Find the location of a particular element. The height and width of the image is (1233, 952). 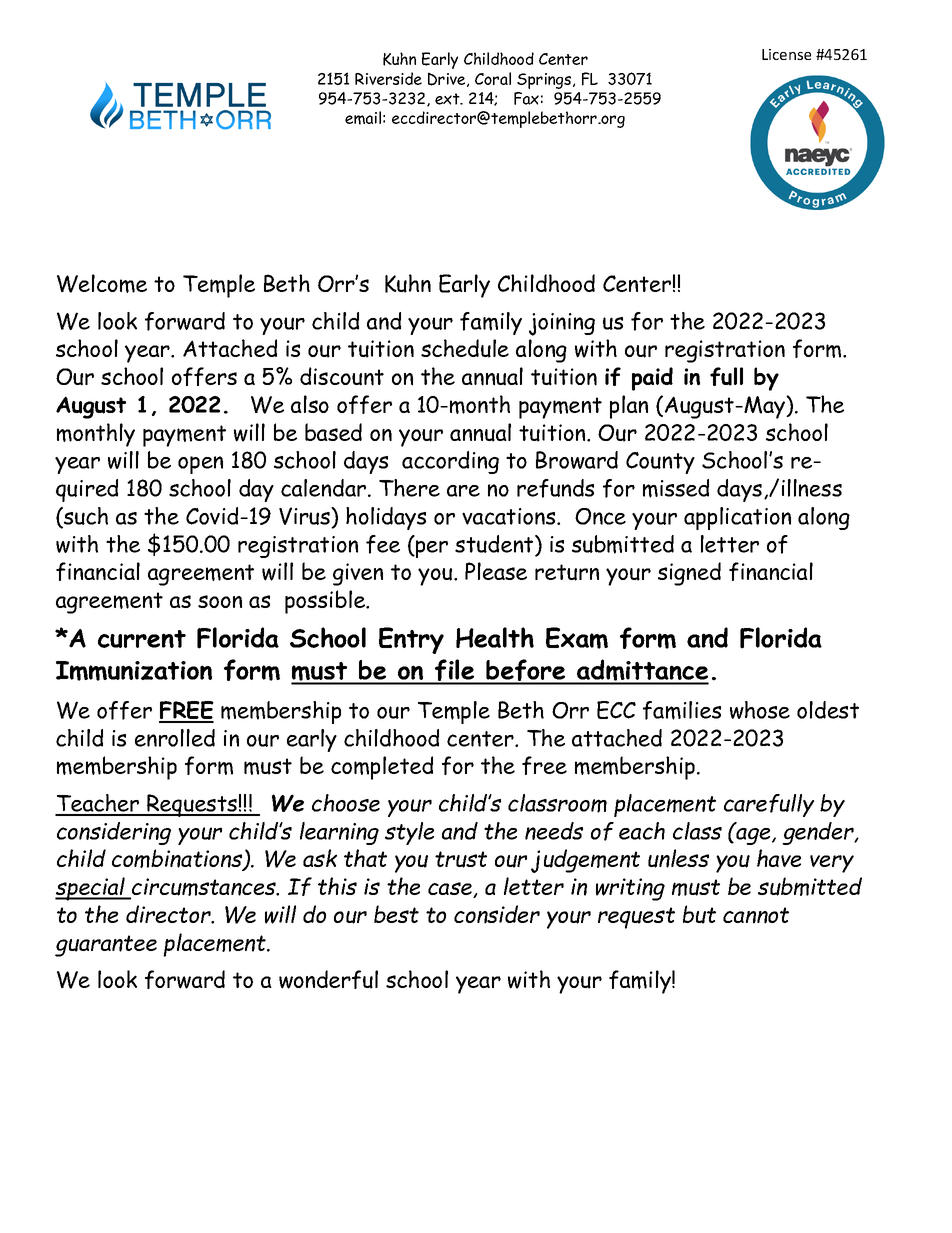

cannot is located at coordinates (756, 915).
